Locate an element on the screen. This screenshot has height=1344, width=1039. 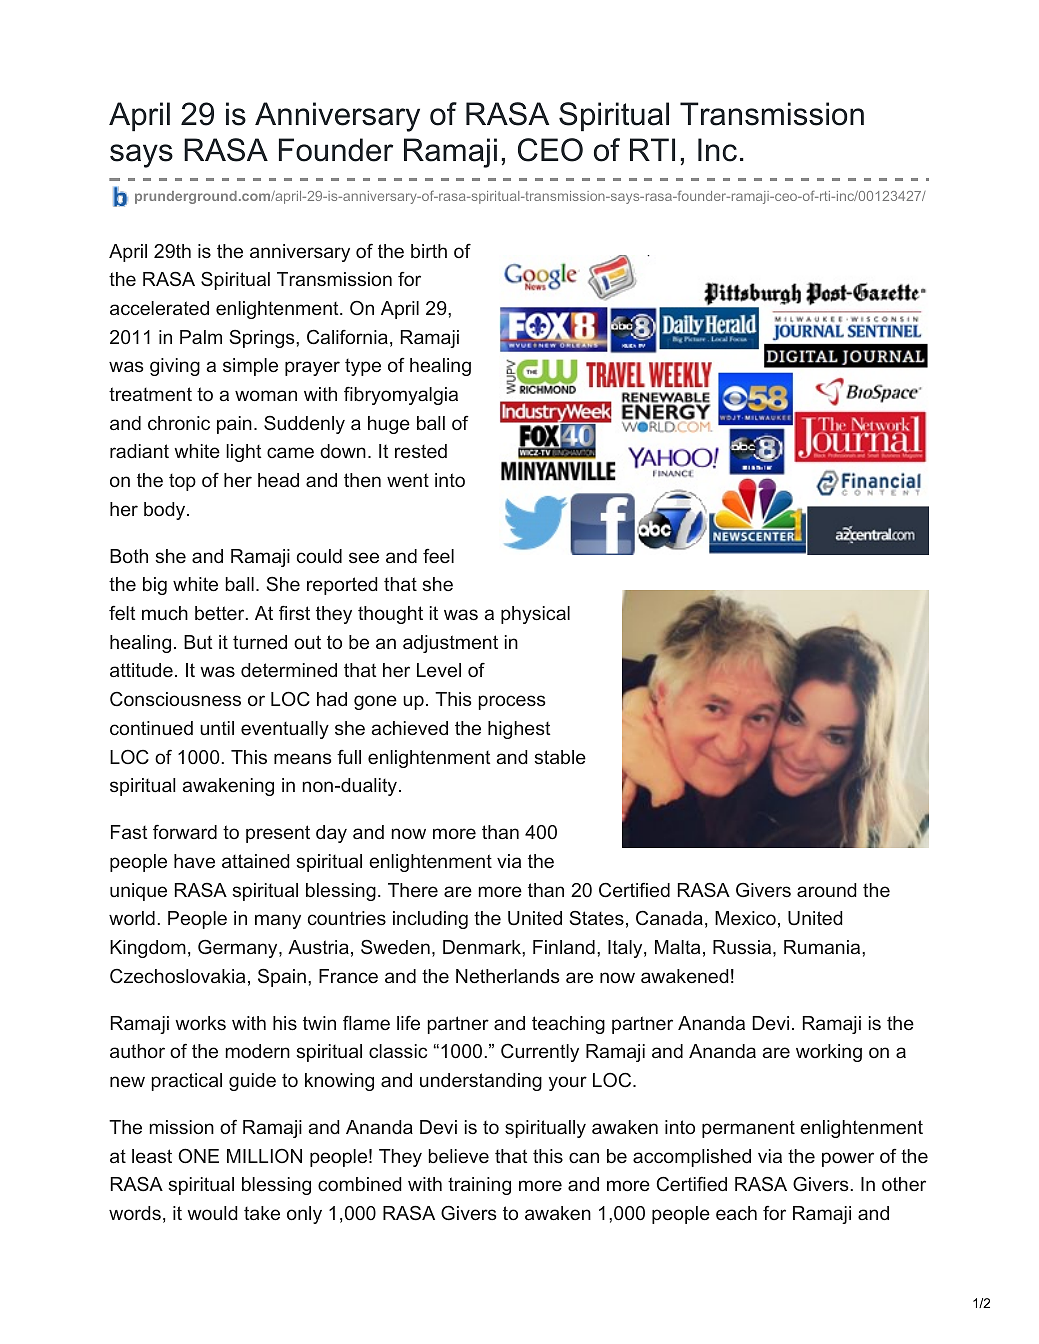
would is located at coordinates (212, 1213).
